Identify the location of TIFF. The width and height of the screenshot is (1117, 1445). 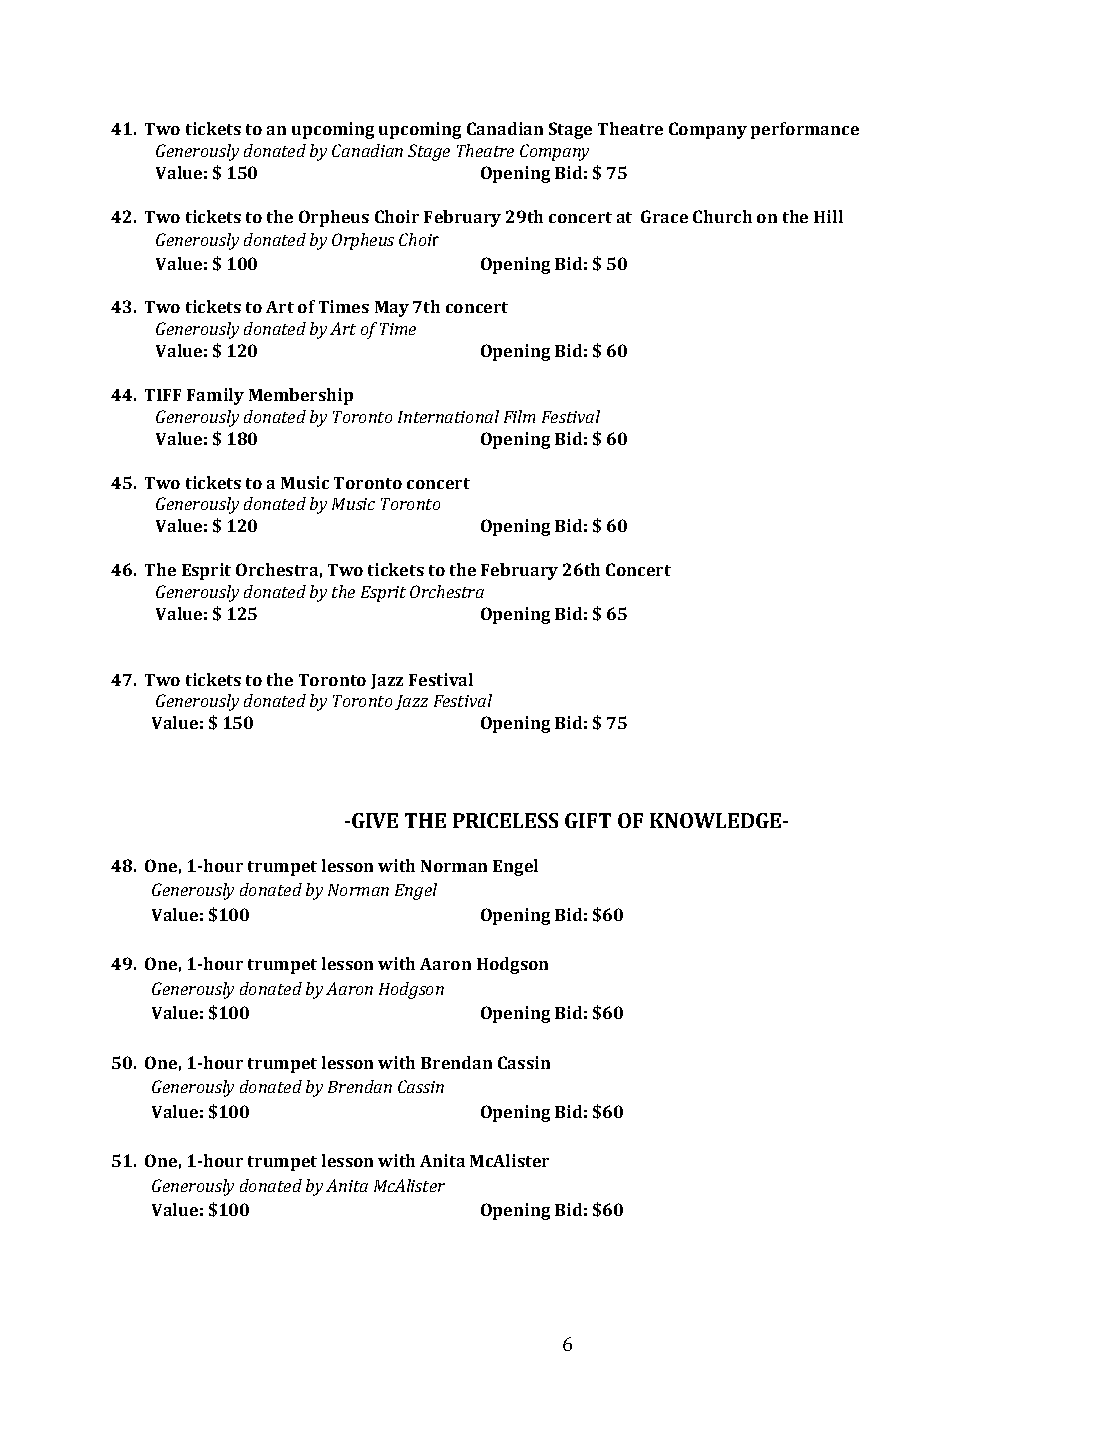
(163, 395).
